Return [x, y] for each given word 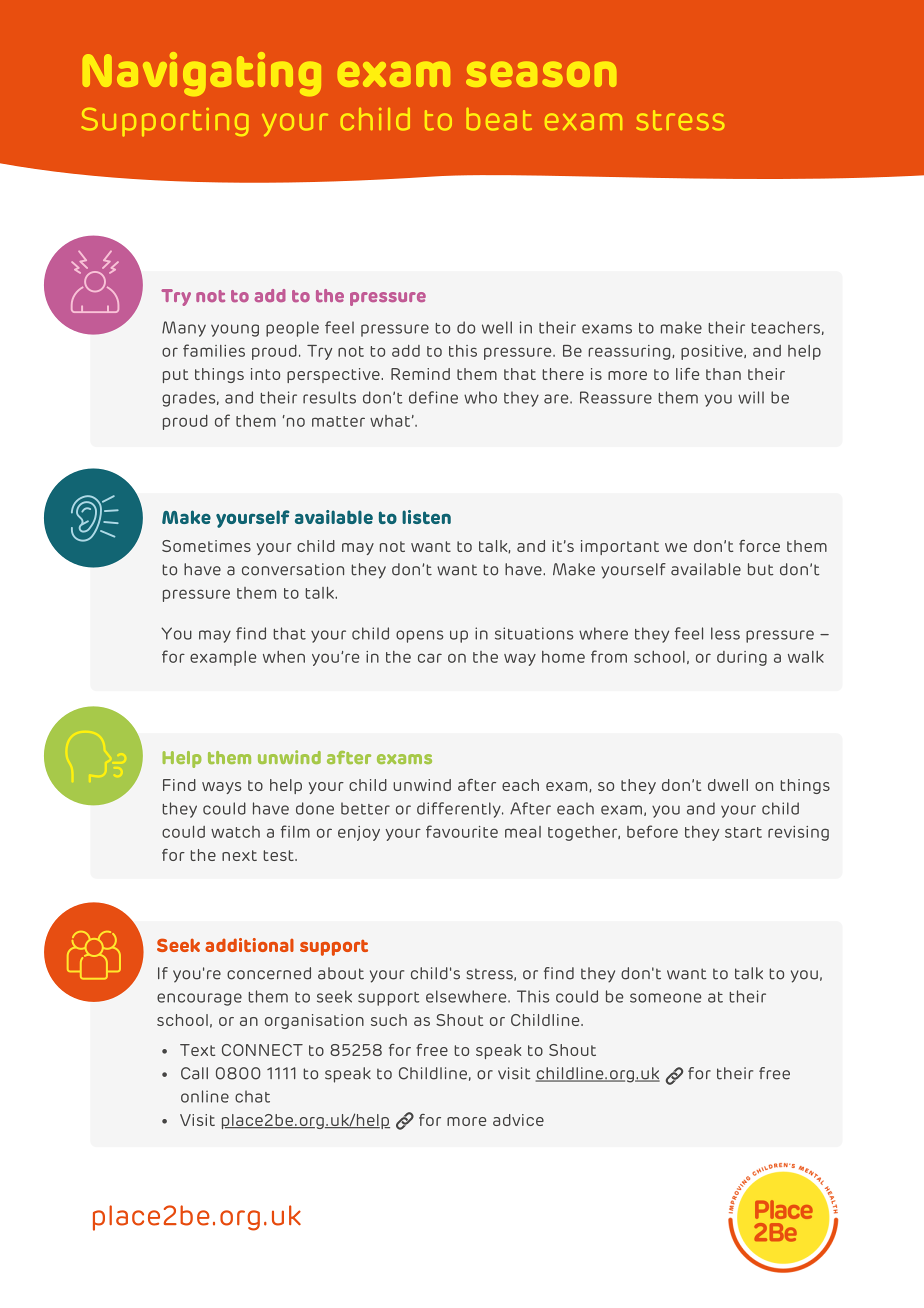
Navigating [202, 74]
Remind [420, 374]
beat [499, 119]
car [430, 658]
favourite [462, 831]
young [235, 330]
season [541, 74]
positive [713, 352]
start [743, 832]
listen [426, 517]
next [239, 855]
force [759, 546]
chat [252, 1096]
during [742, 658]
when [284, 657]
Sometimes [206, 546]
